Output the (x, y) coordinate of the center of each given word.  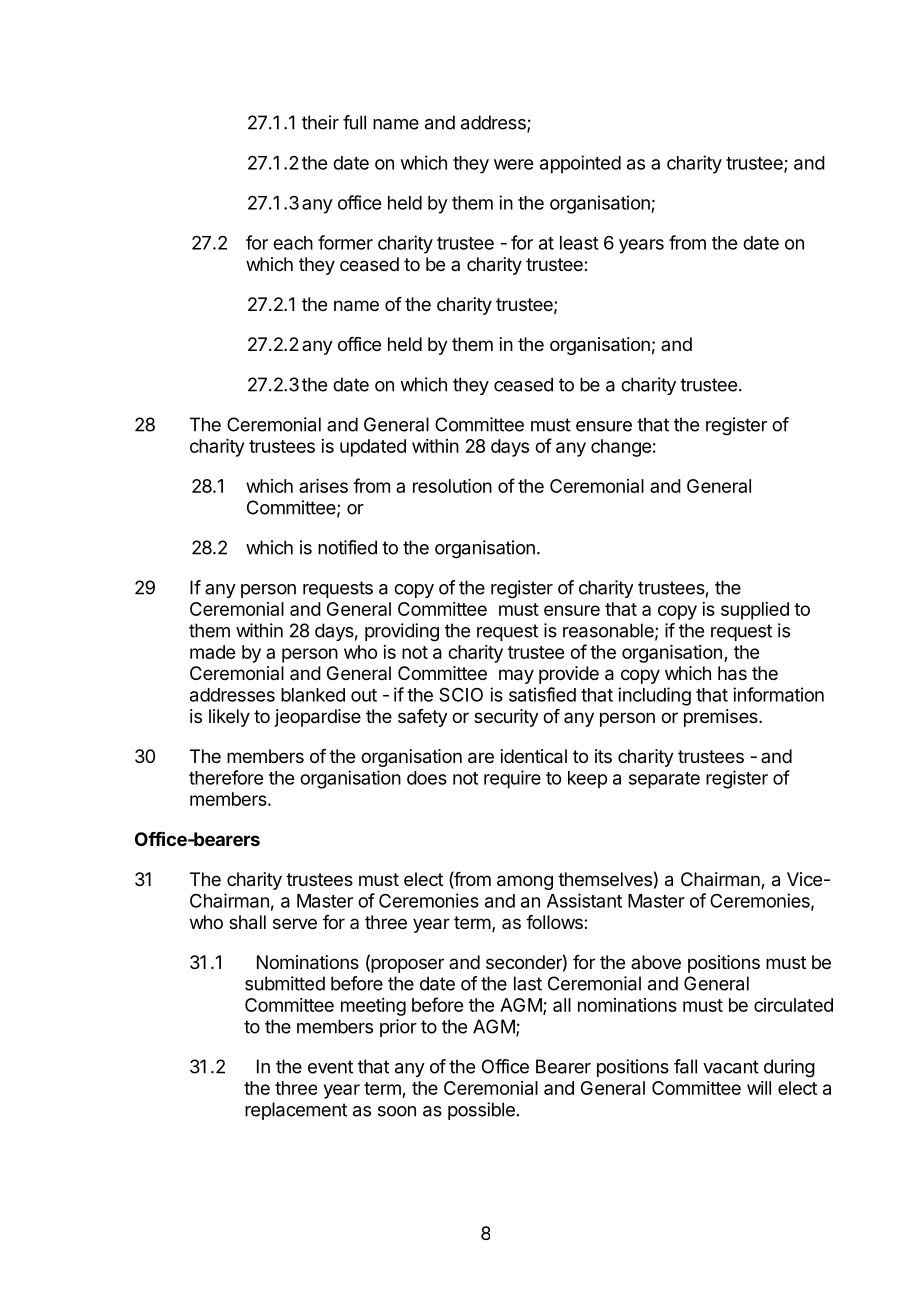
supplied (755, 611)
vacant (731, 1067)
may (516, 676)
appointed (580, 164)
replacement (296, 1111)
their (320, 122)
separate (664, 780)
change (621, 448)
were (513, 164)
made (212, 652)
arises (323, 486)
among (525, 882)
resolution (452, 486)
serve (295, 923)
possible (481, 1111)
